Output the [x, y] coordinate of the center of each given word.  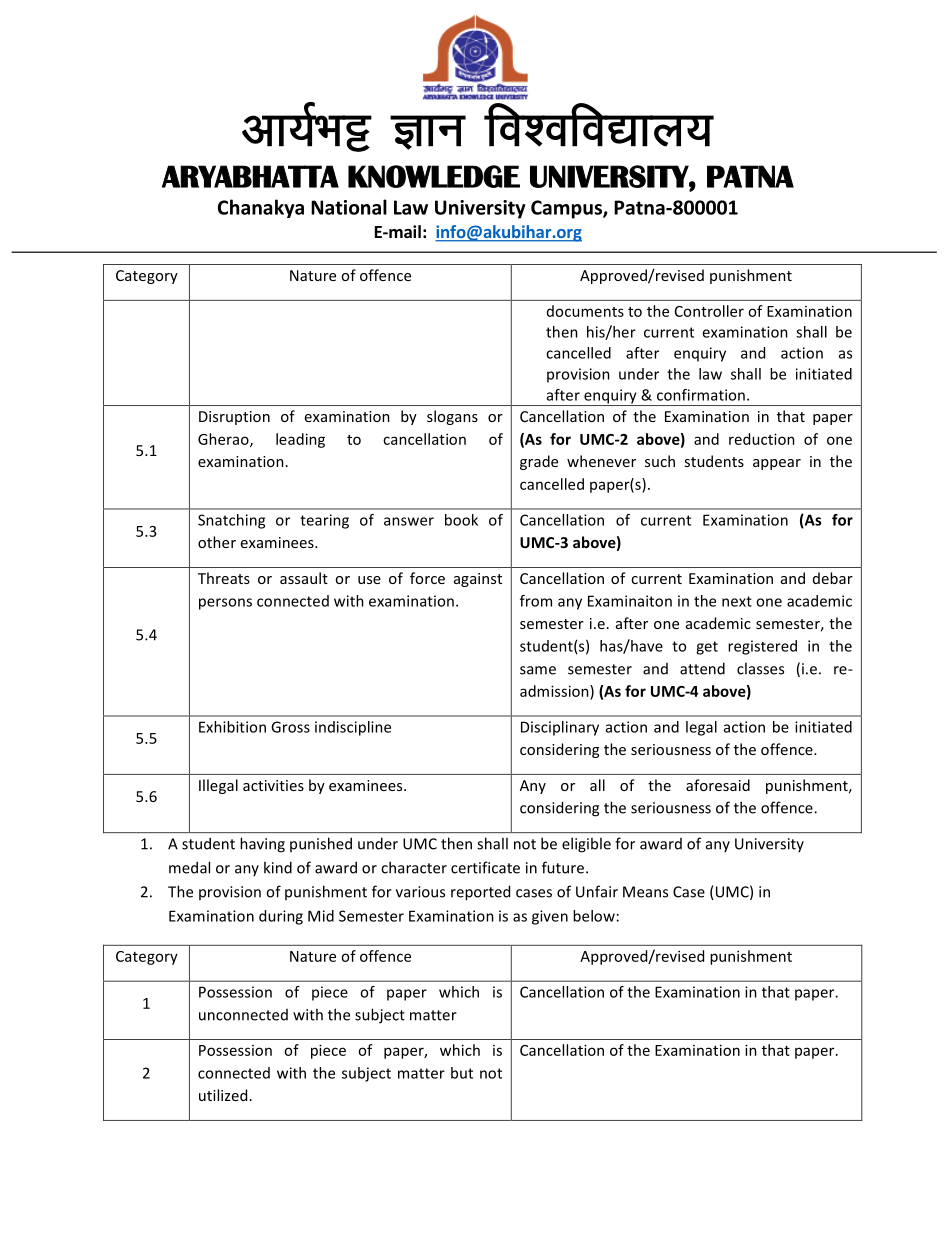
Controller [709, 311]
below [594, 916]
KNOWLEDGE [434, 176]
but [462, 1073]
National [349, 207]
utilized [223, 1095]
